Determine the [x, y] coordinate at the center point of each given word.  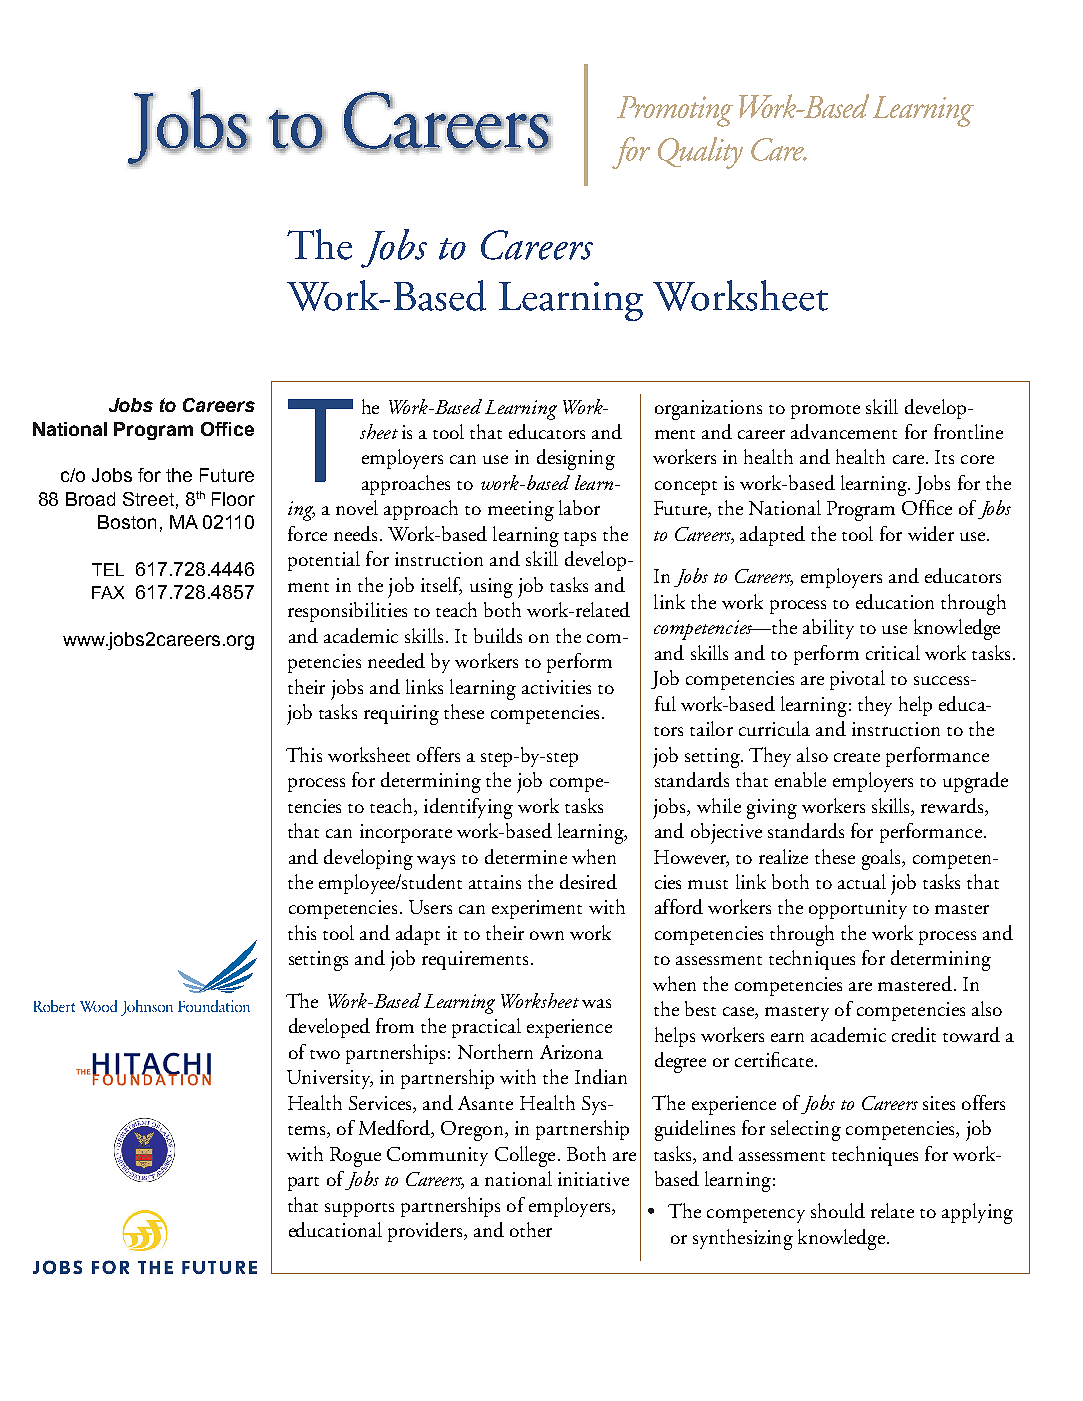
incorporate [406, 833]
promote [825, 412]
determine [526, 856]
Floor [233, 499]
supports [359, 1210]
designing [576, 459]
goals [882, 859]
